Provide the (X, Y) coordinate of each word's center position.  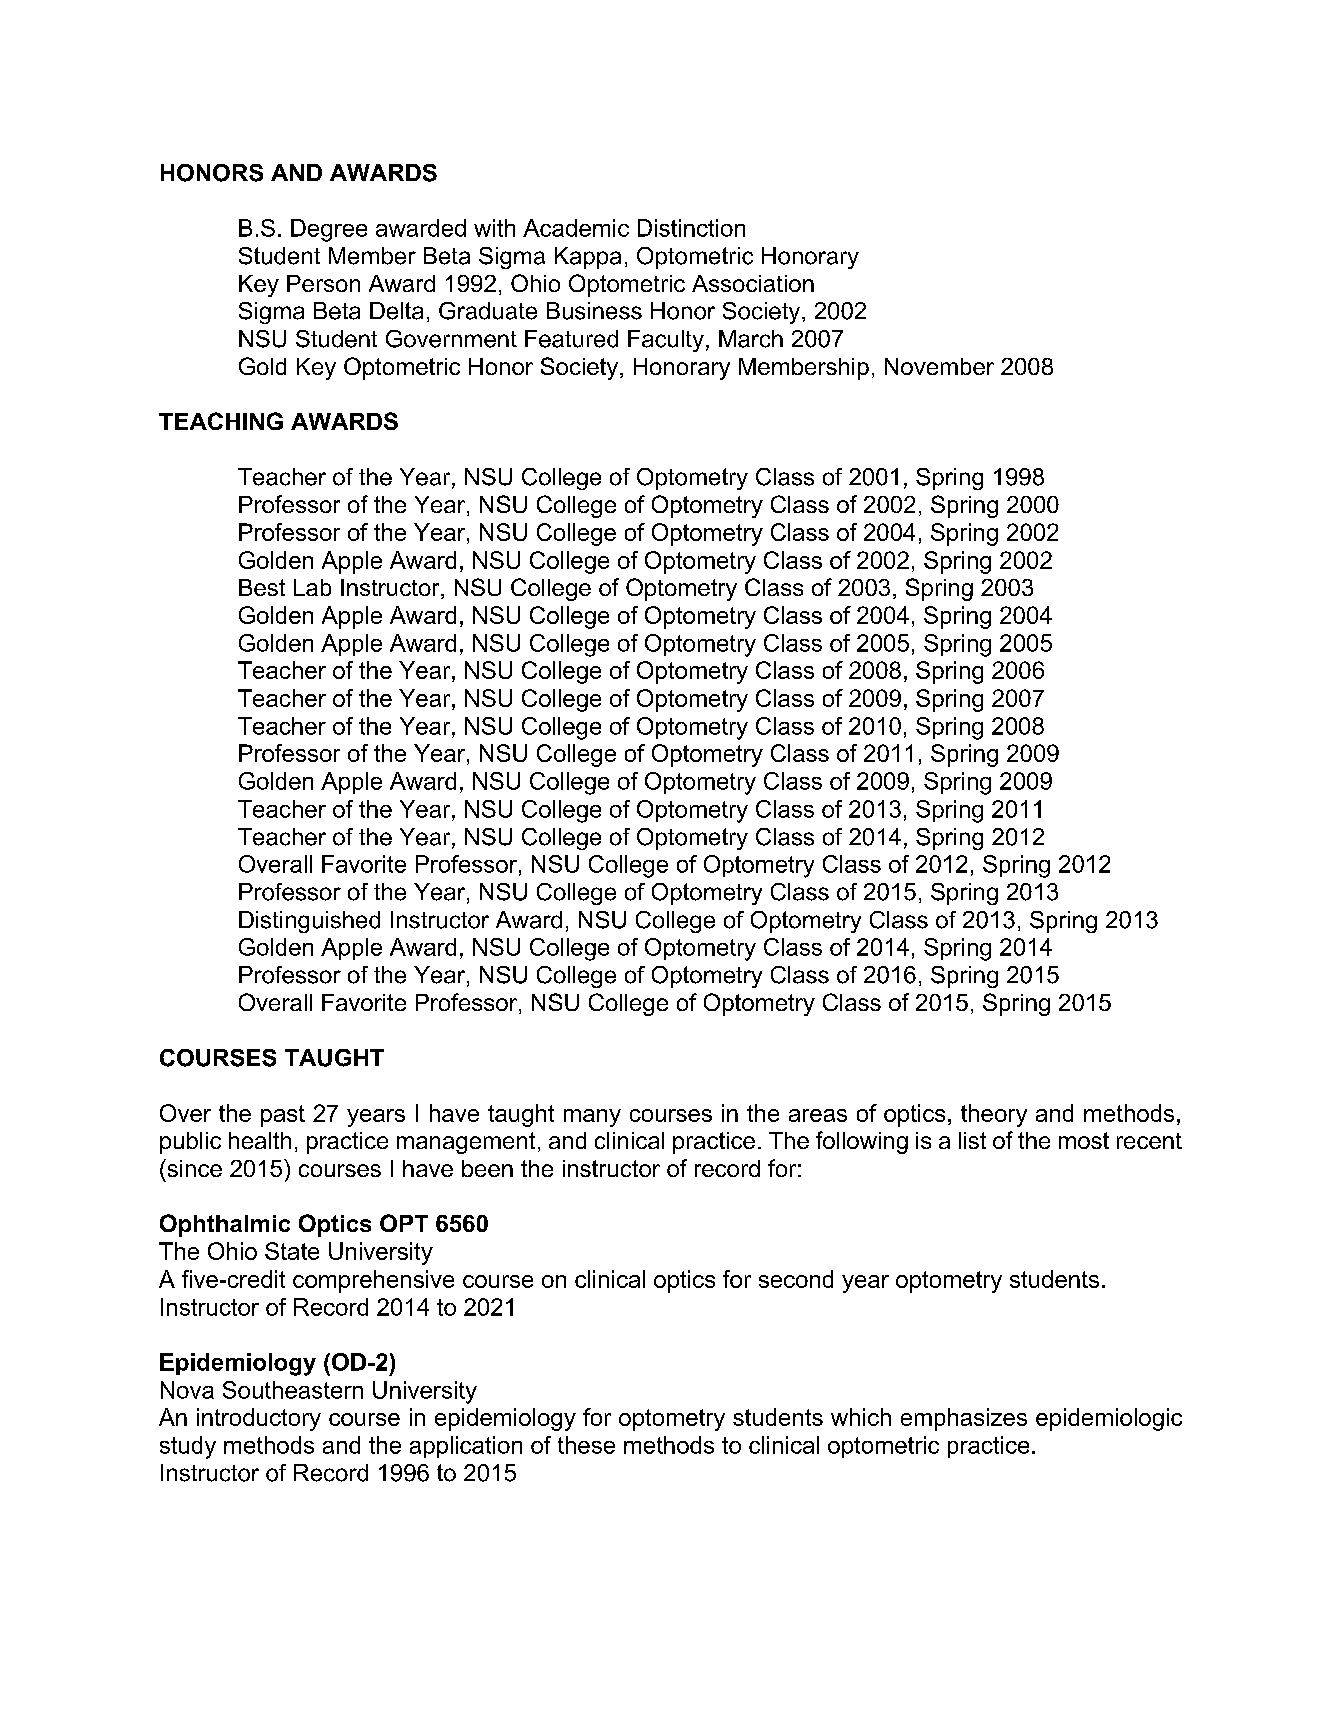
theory (994, 1115)
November (939, 366)
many (592, 1118)
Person (323, 283)
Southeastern (293, 1390)
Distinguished (309, 922)
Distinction (691, 228)
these (586, 1445)
